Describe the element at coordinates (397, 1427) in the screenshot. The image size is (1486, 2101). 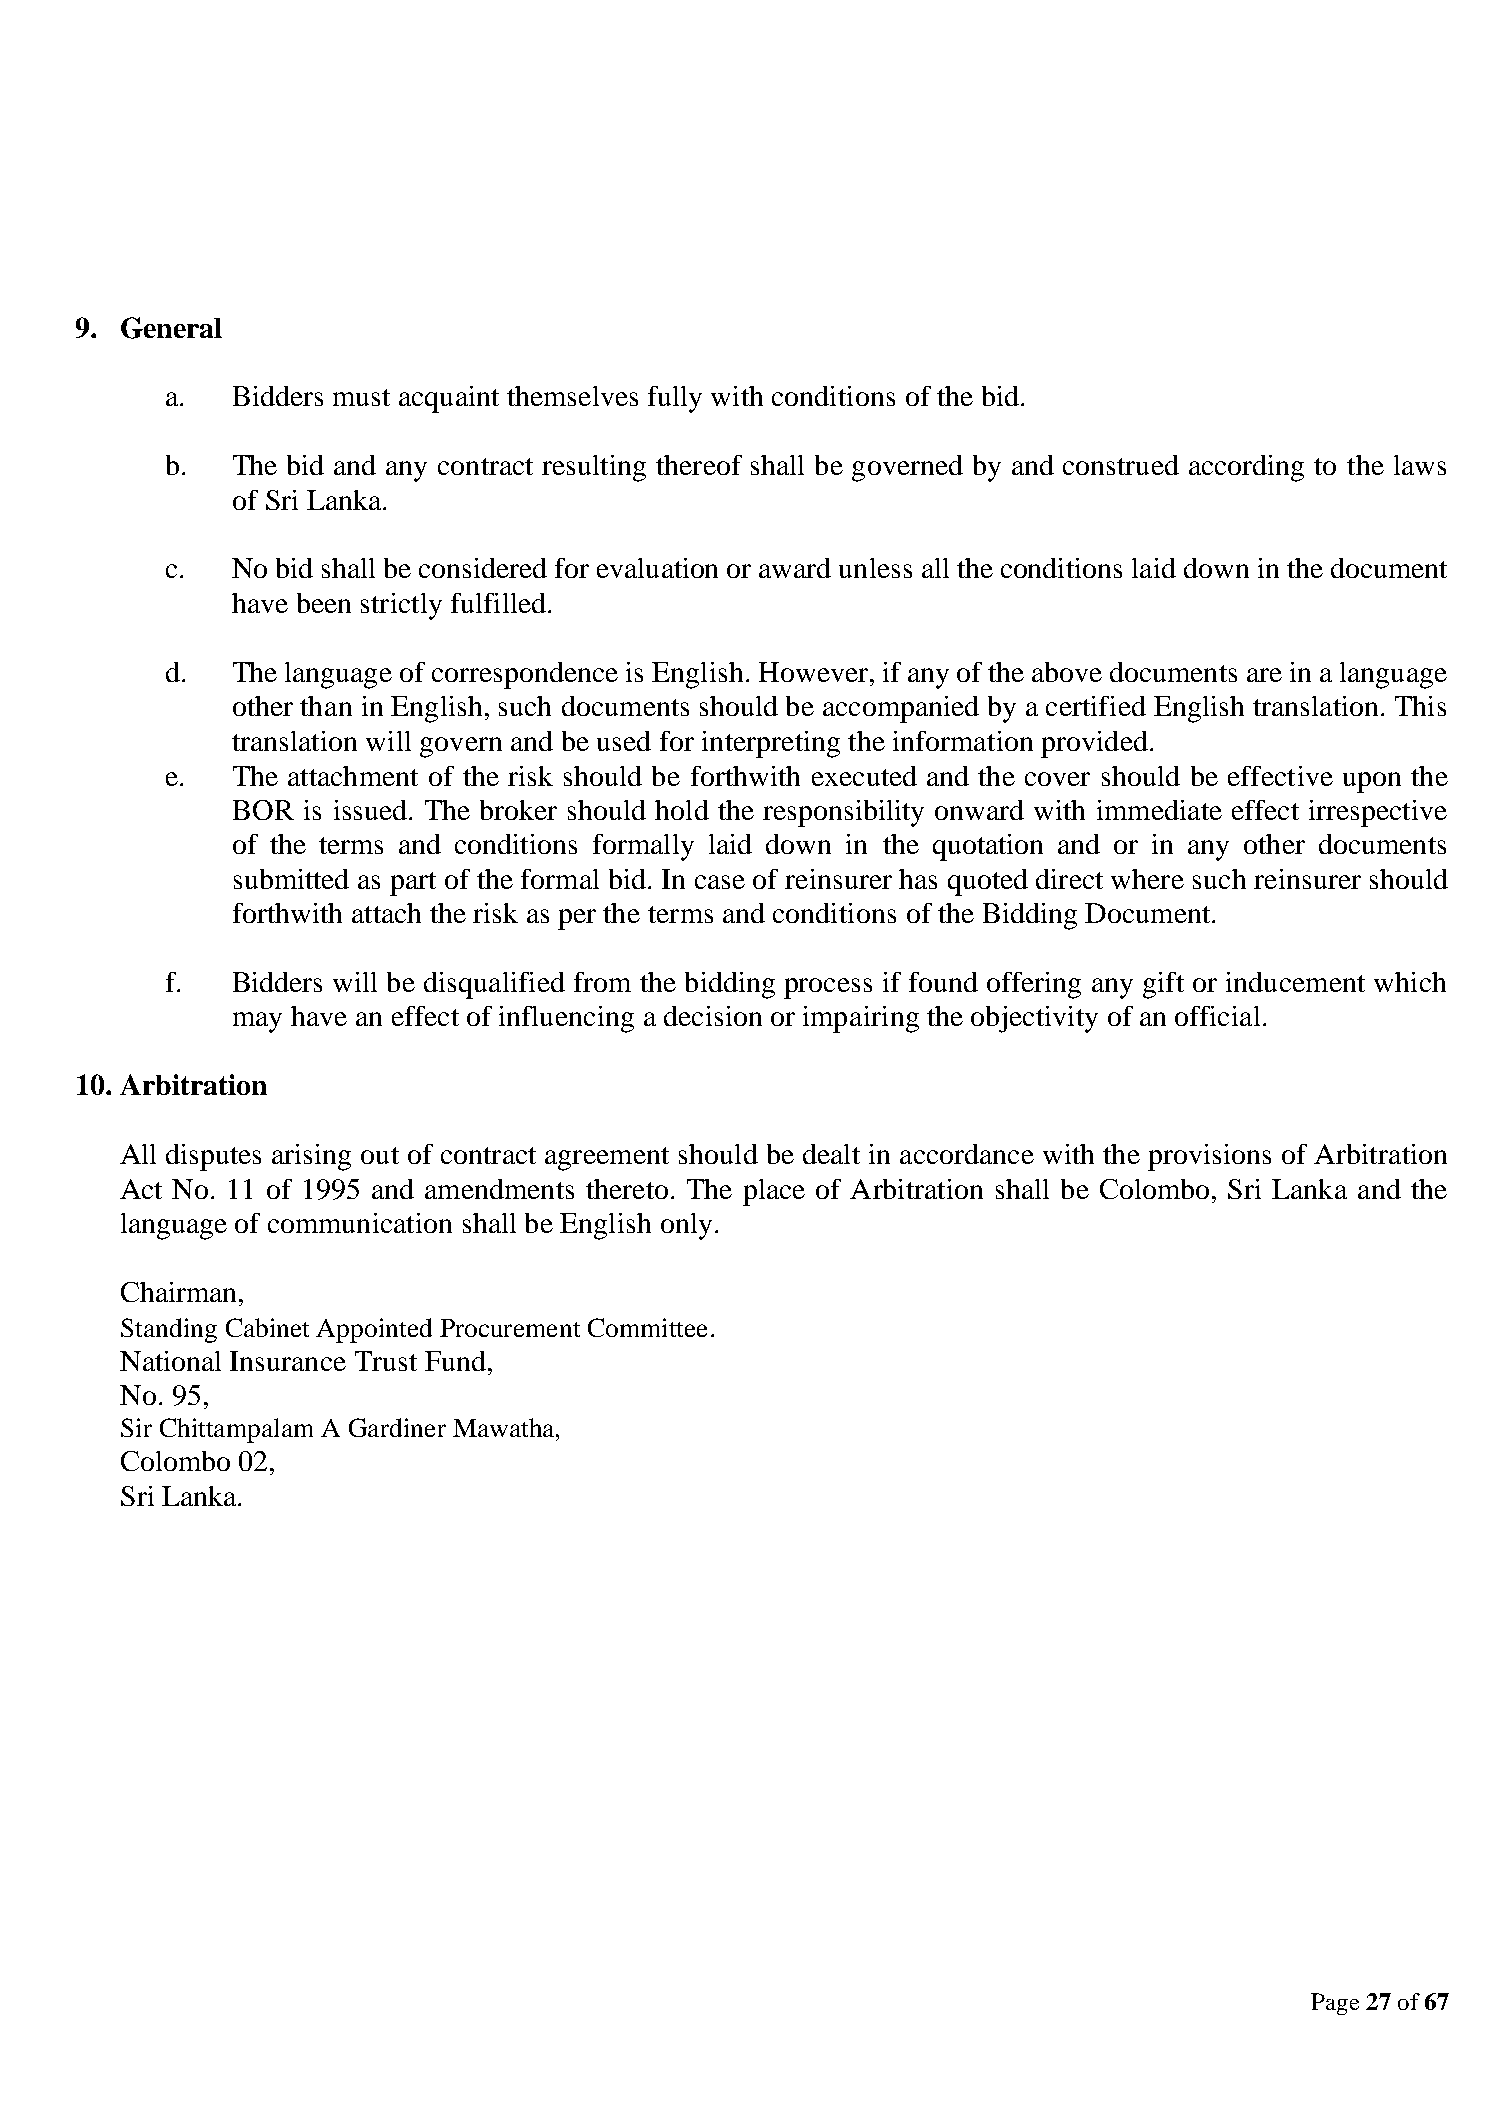
I see `Gardiner` at that location.
